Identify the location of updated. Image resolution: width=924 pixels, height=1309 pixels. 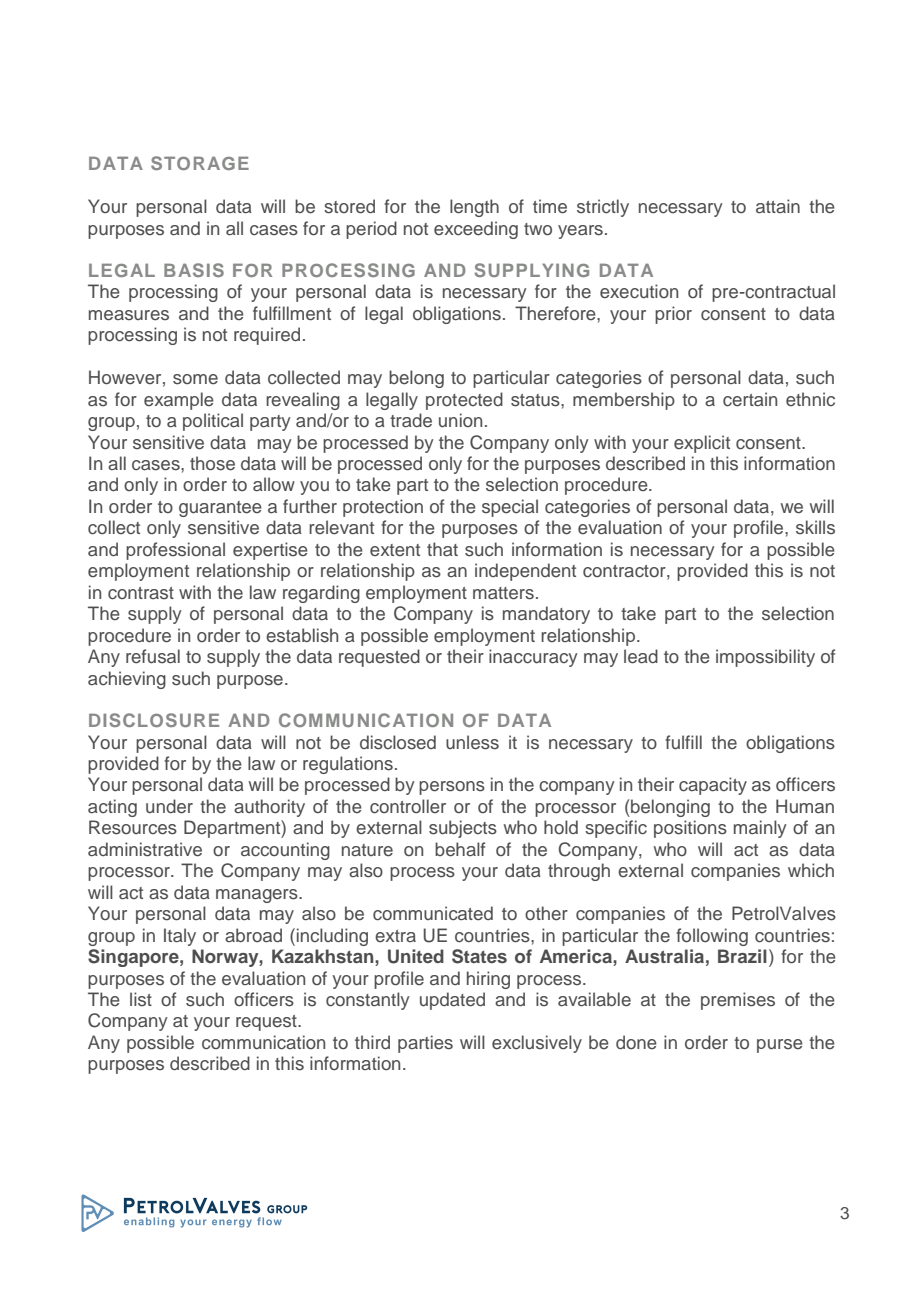
(452, 1001).
